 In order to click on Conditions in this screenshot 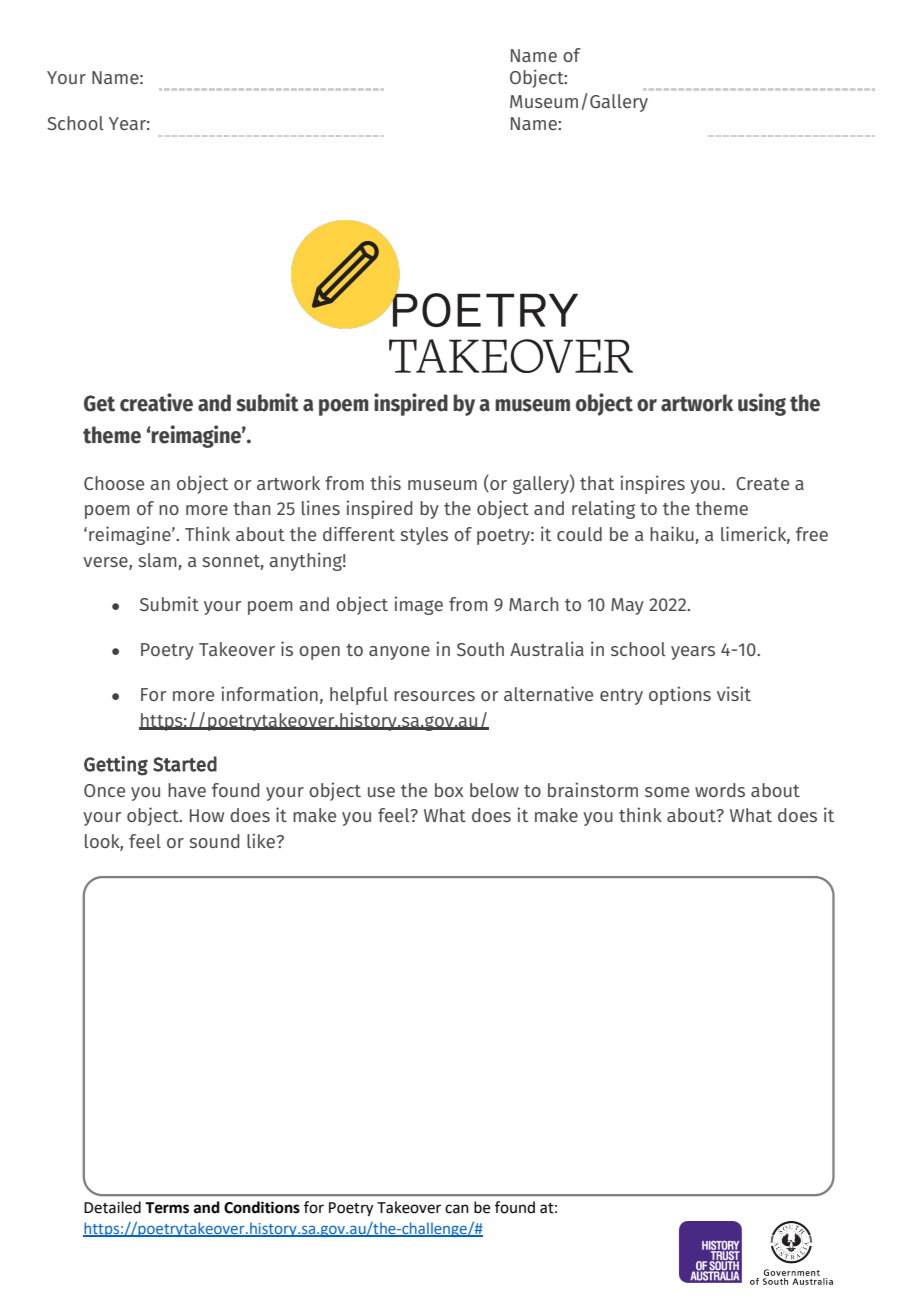, I will do `click(262, 1207)`.
